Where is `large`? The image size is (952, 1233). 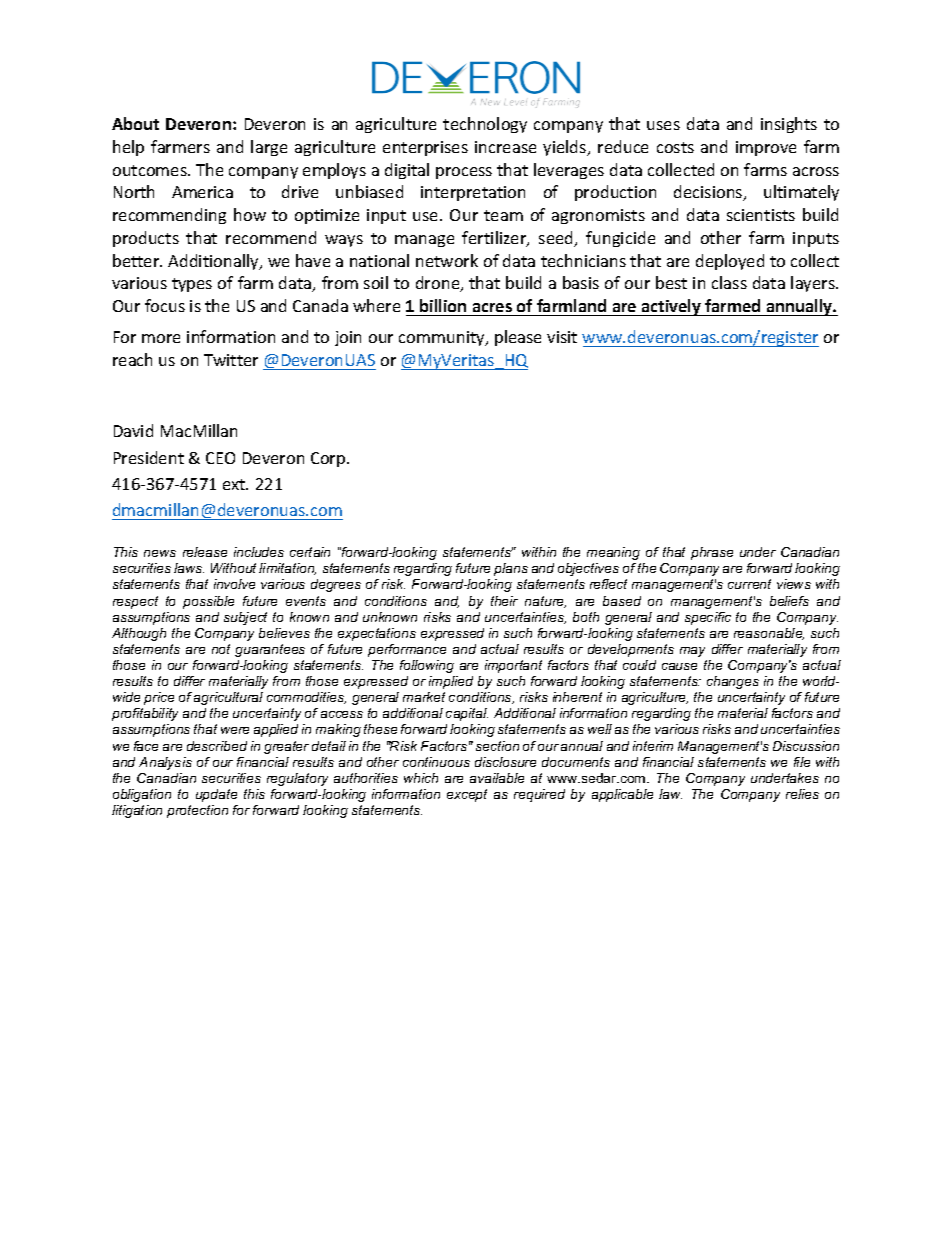
large is located at coordinates (269, 148).
